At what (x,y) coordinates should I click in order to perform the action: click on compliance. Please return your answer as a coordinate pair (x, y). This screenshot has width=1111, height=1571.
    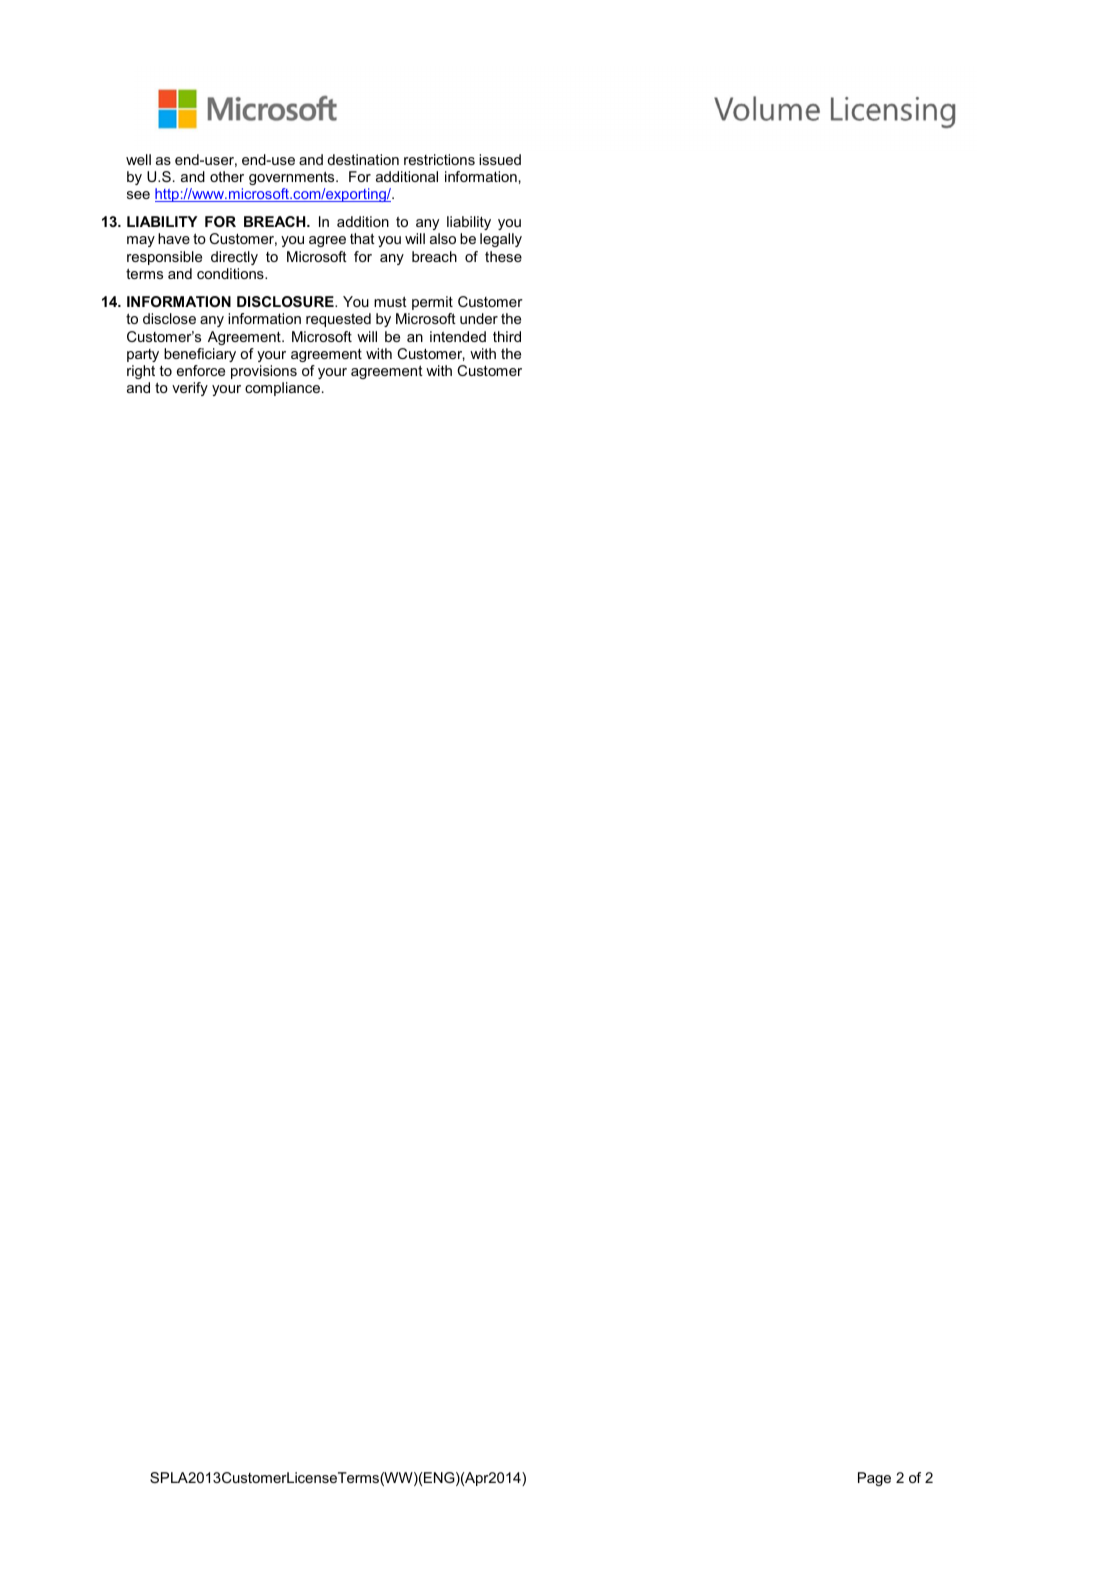
    Looking at the image, I should click on (284, 389).
